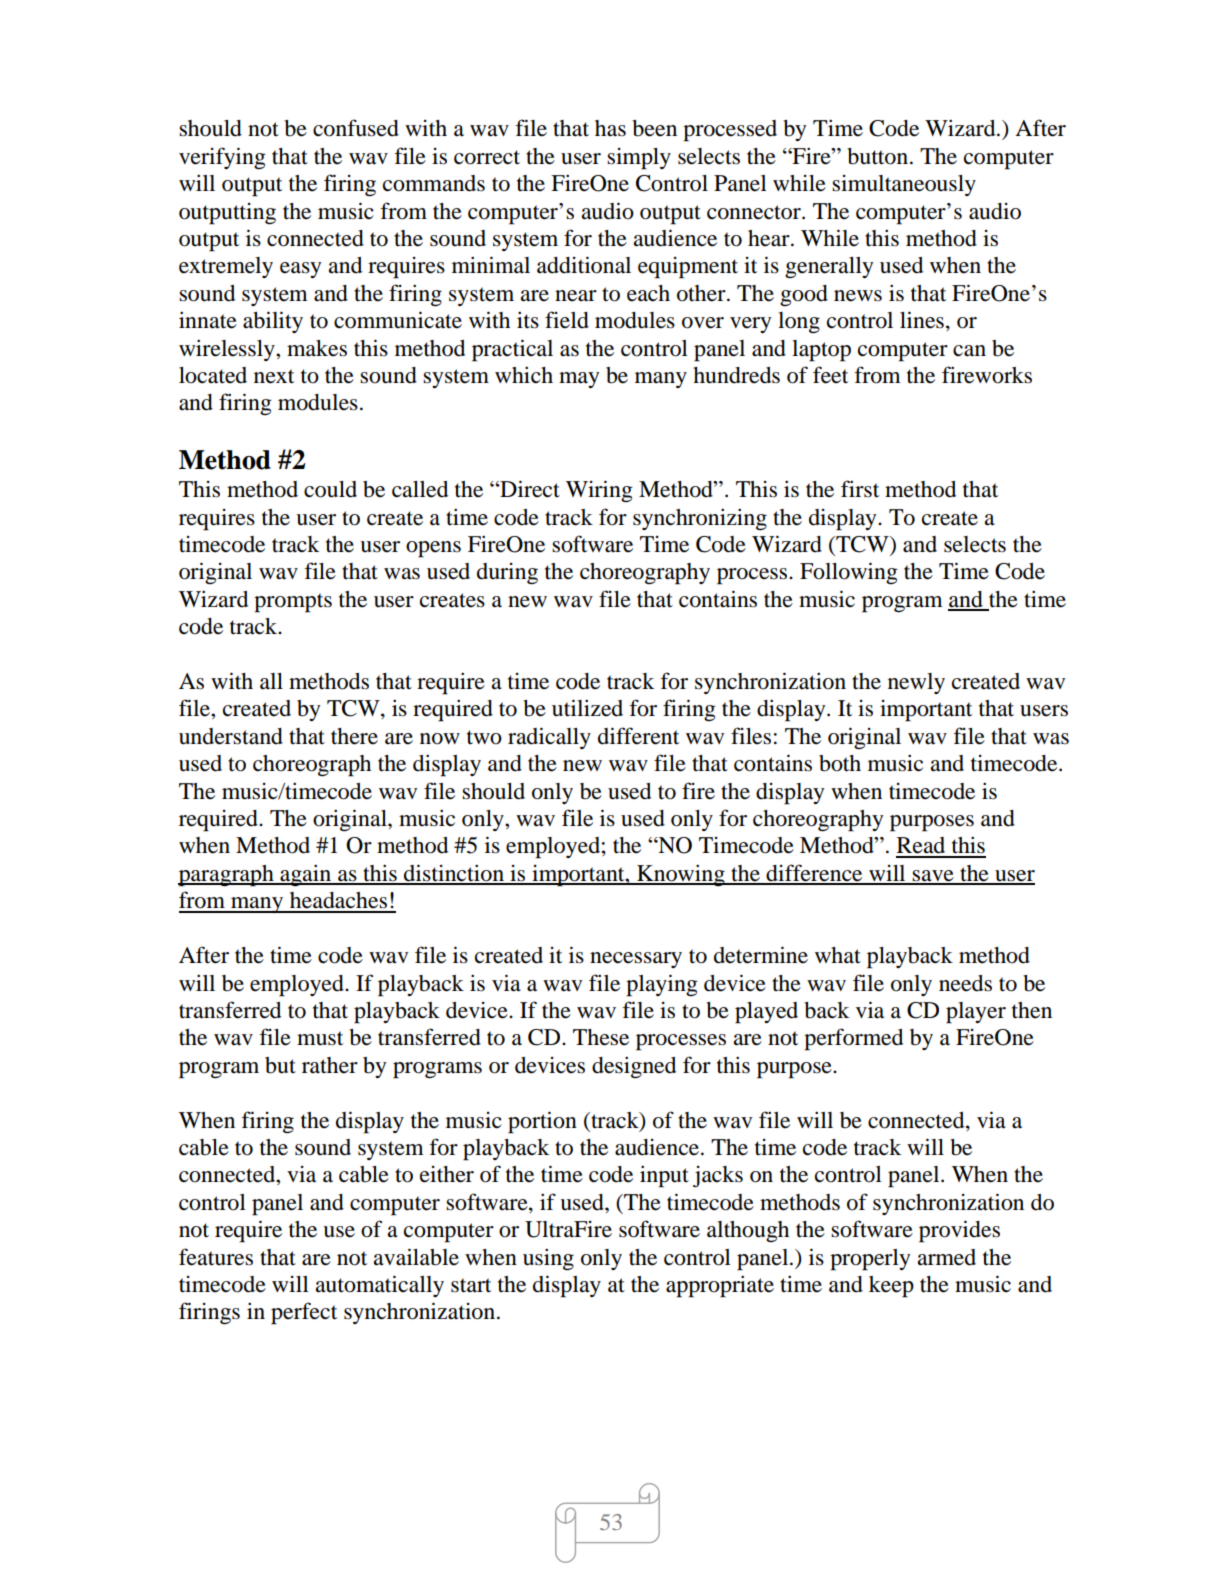 The width and height of the page is (1215, 1573). I want to click on simultaneously, so click(904, 185).
